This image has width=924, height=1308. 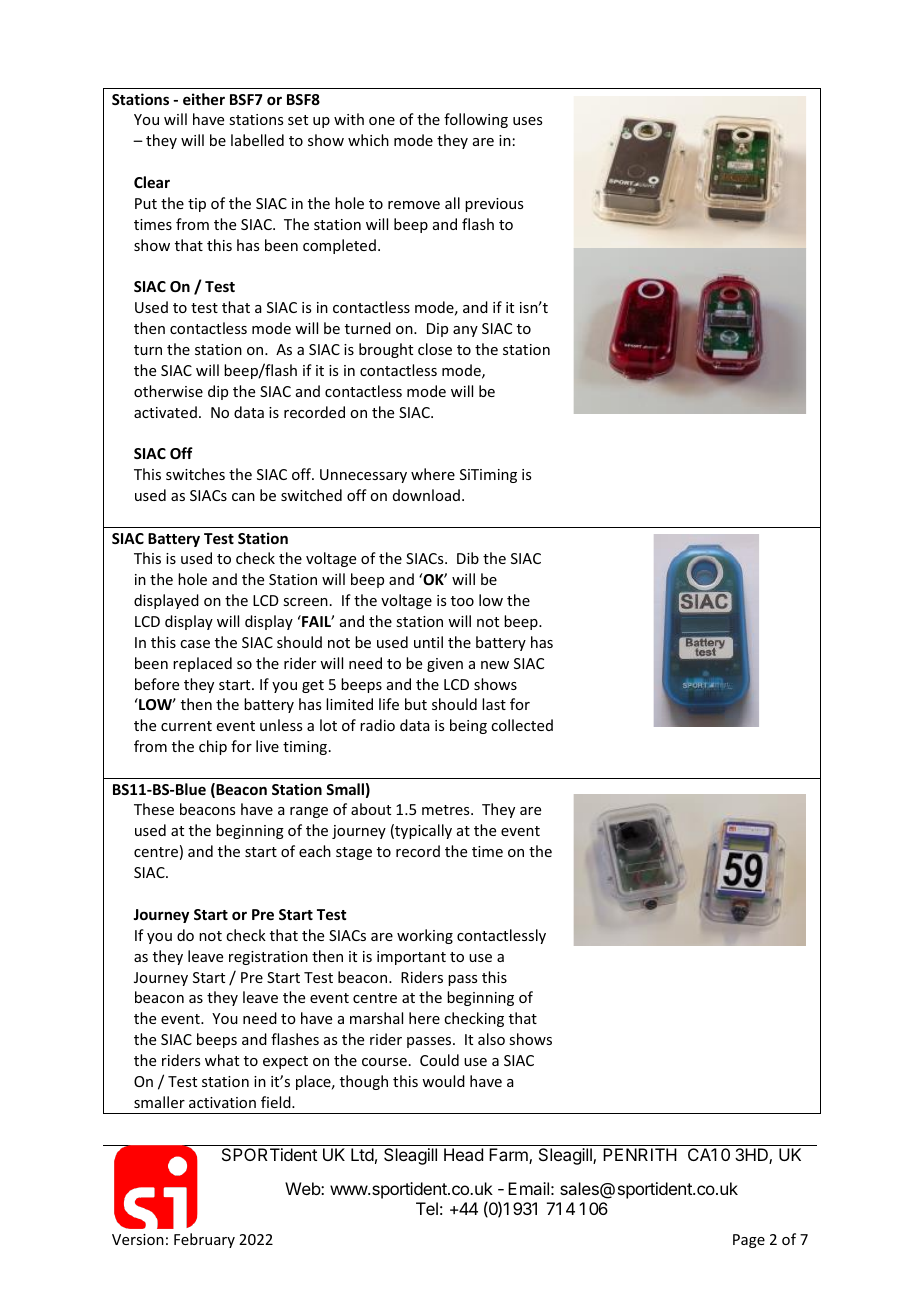 What do you see at coordinates (476, 120) in the image?
I see `following` at bounding box center [476, 120].
